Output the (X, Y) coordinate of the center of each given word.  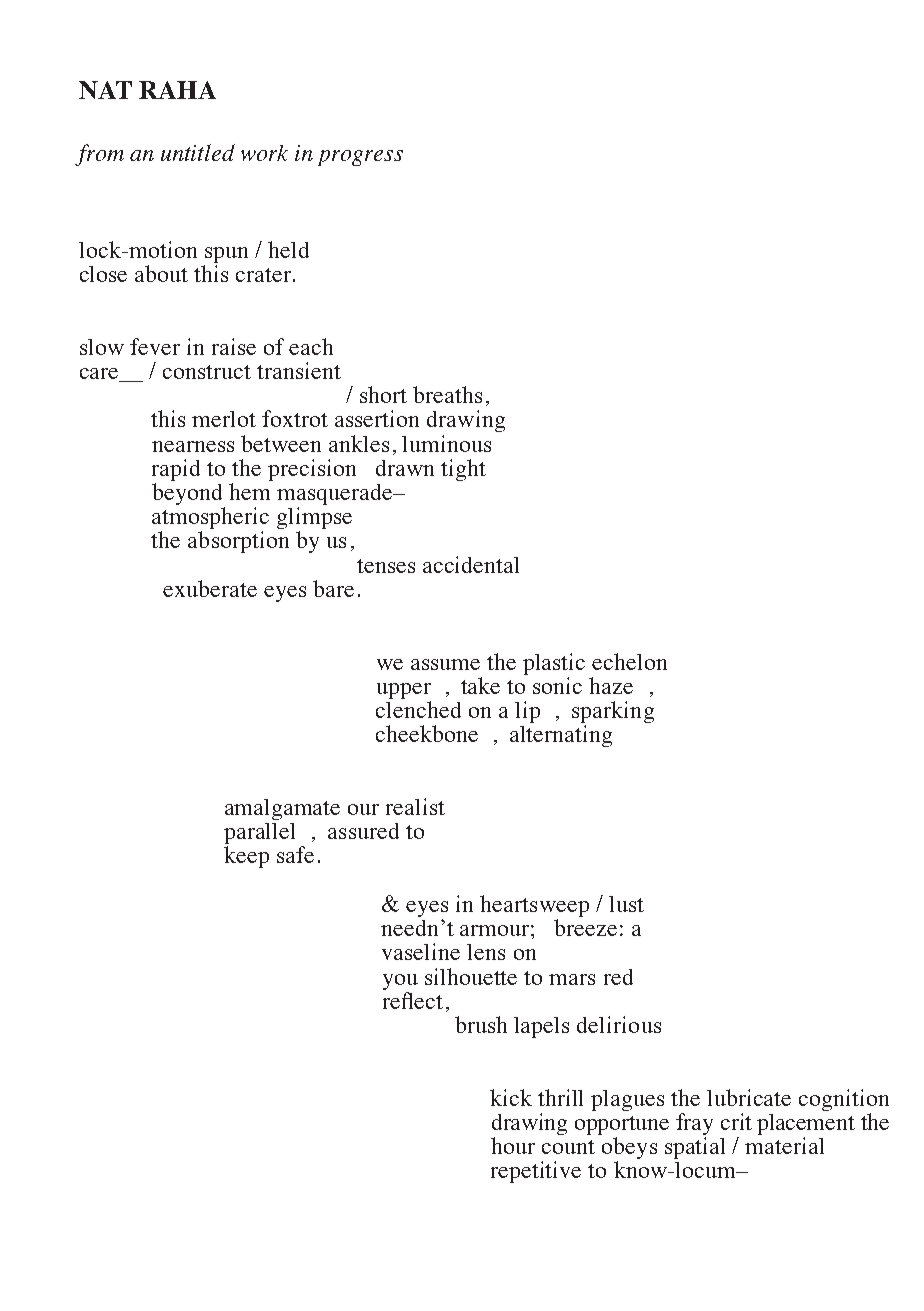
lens (486, 952)
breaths (447, 394)
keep (246, 857)
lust (626, 904)
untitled (198, 152)
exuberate (210, 588)
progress (360, 158)
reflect (413, 1000)
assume (445, 664)
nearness (193, 446)
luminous (446, 443)
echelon (629, 661)
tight (463, 470)
